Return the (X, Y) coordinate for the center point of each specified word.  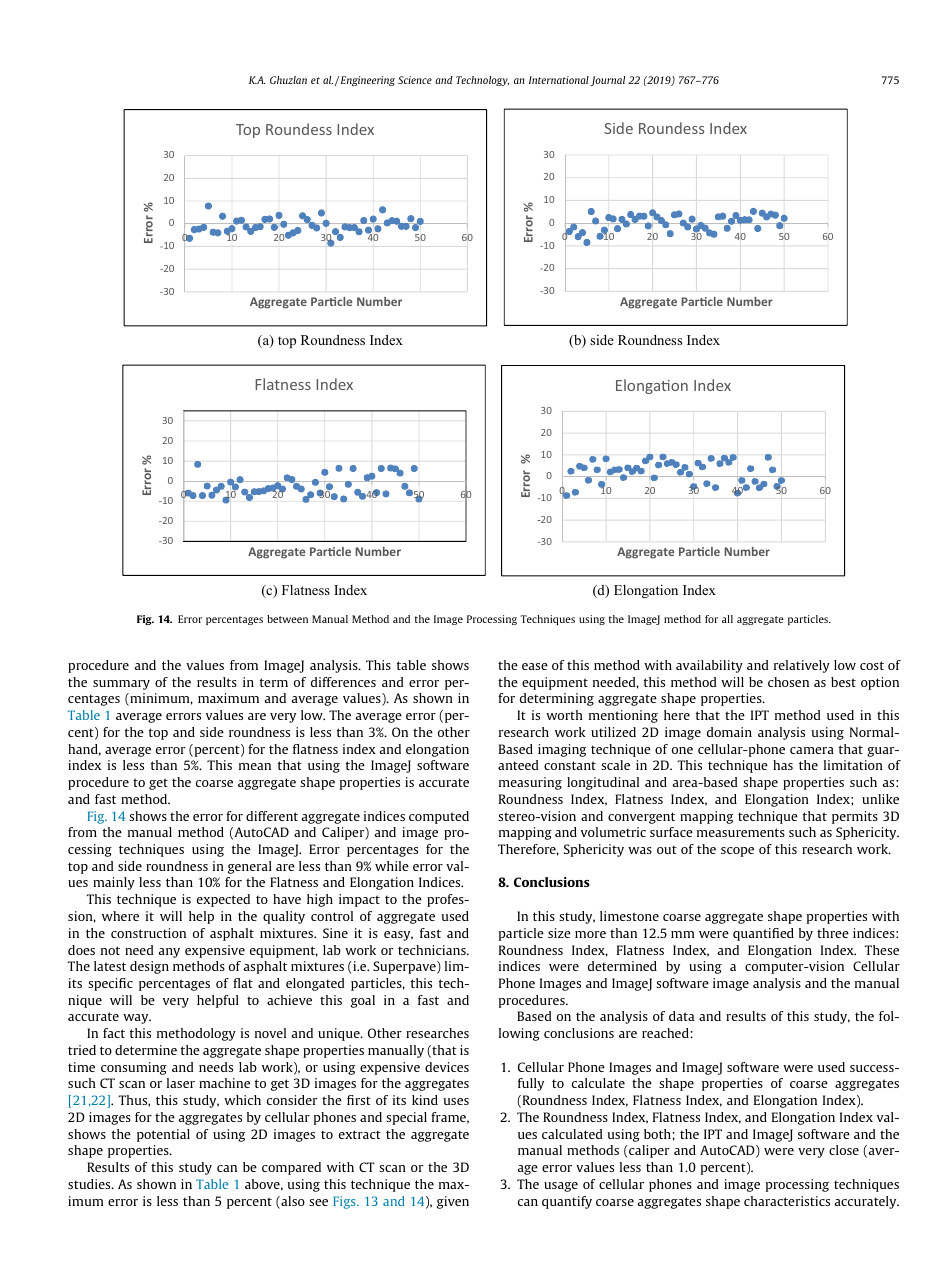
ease (535, 666)
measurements (741, 832)
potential (163, 1135)
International (559, 80)
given (453, 1202)
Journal (607, 81)
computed (439, 817)
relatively (802, 666)
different (272, 816)
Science (415, 80)
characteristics (787, 1201)
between (287, 619)
